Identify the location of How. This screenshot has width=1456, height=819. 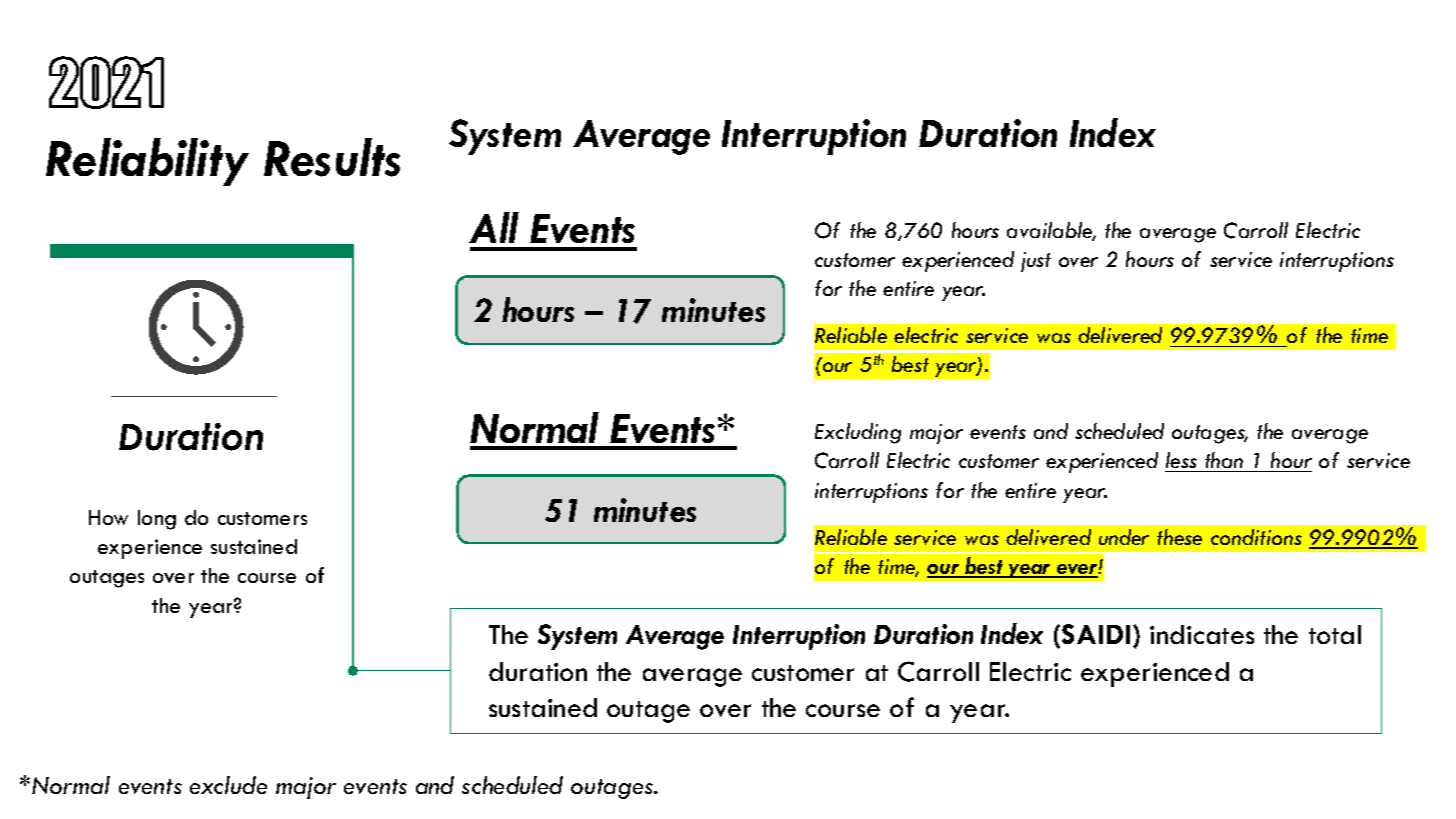
(108, 517).
